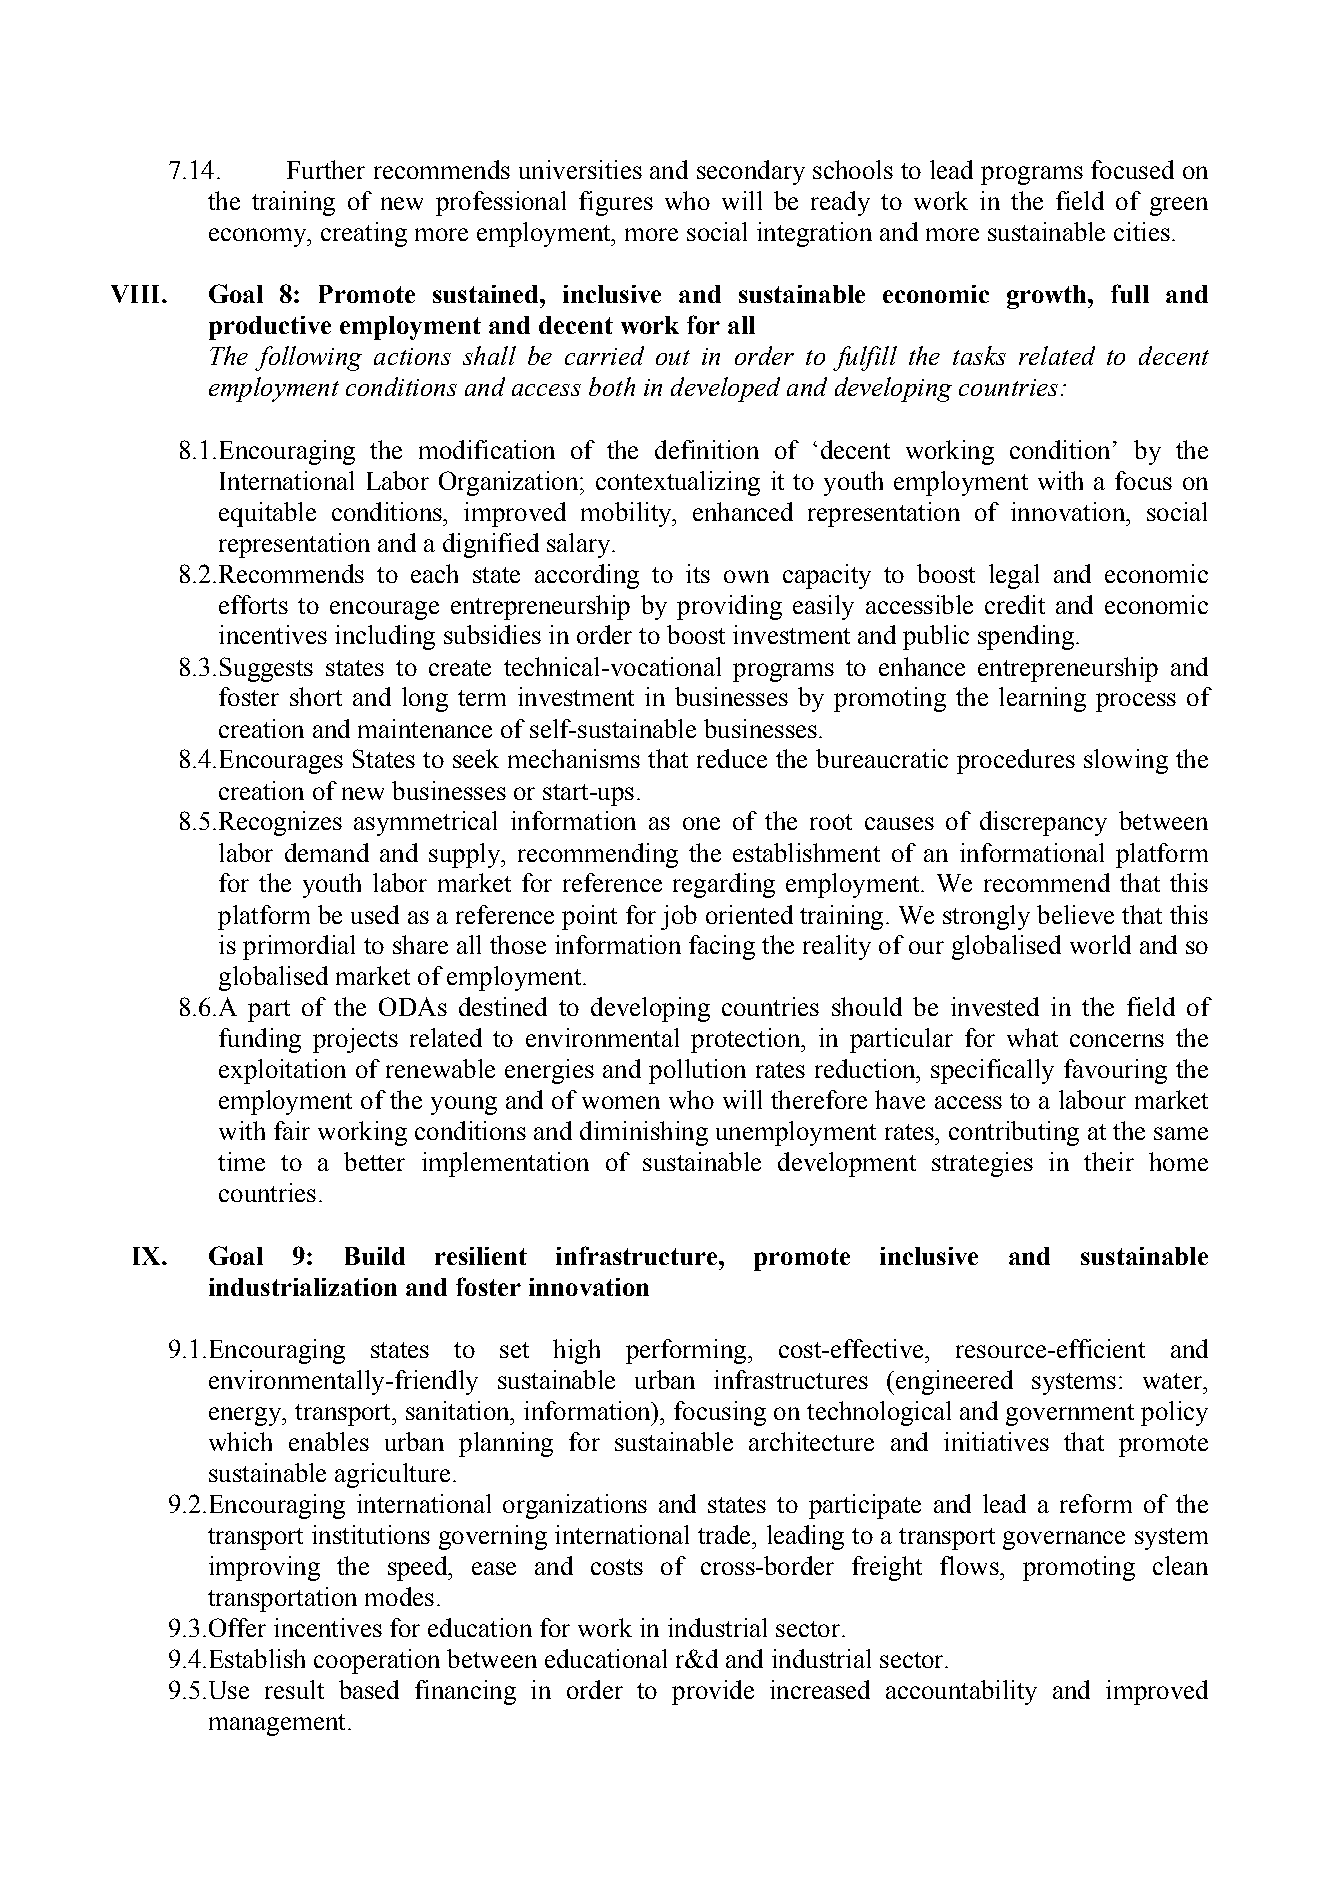  I want to click on primordial, so click(299, 947).
